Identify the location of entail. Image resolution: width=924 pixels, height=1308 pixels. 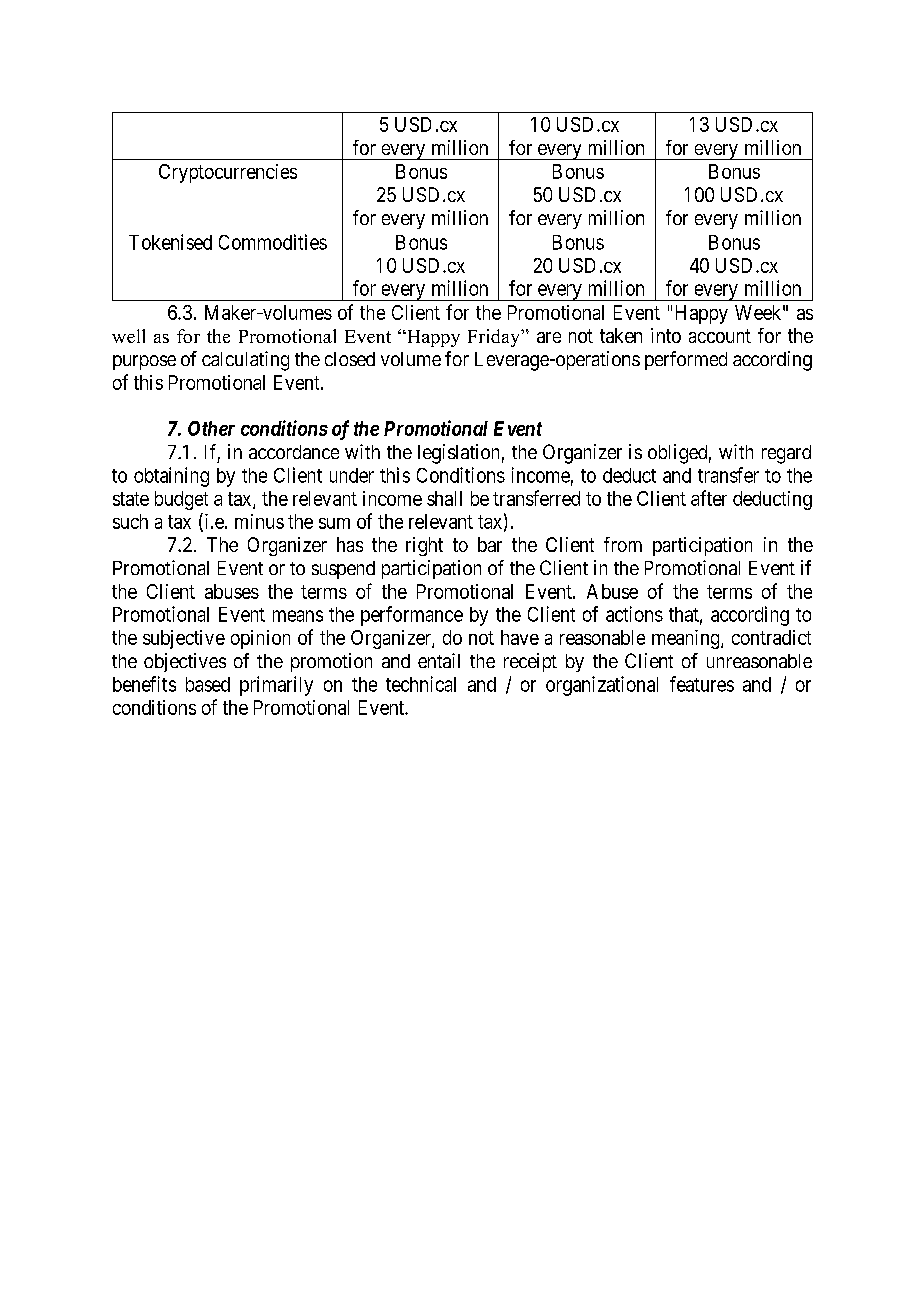
(439, 660).
